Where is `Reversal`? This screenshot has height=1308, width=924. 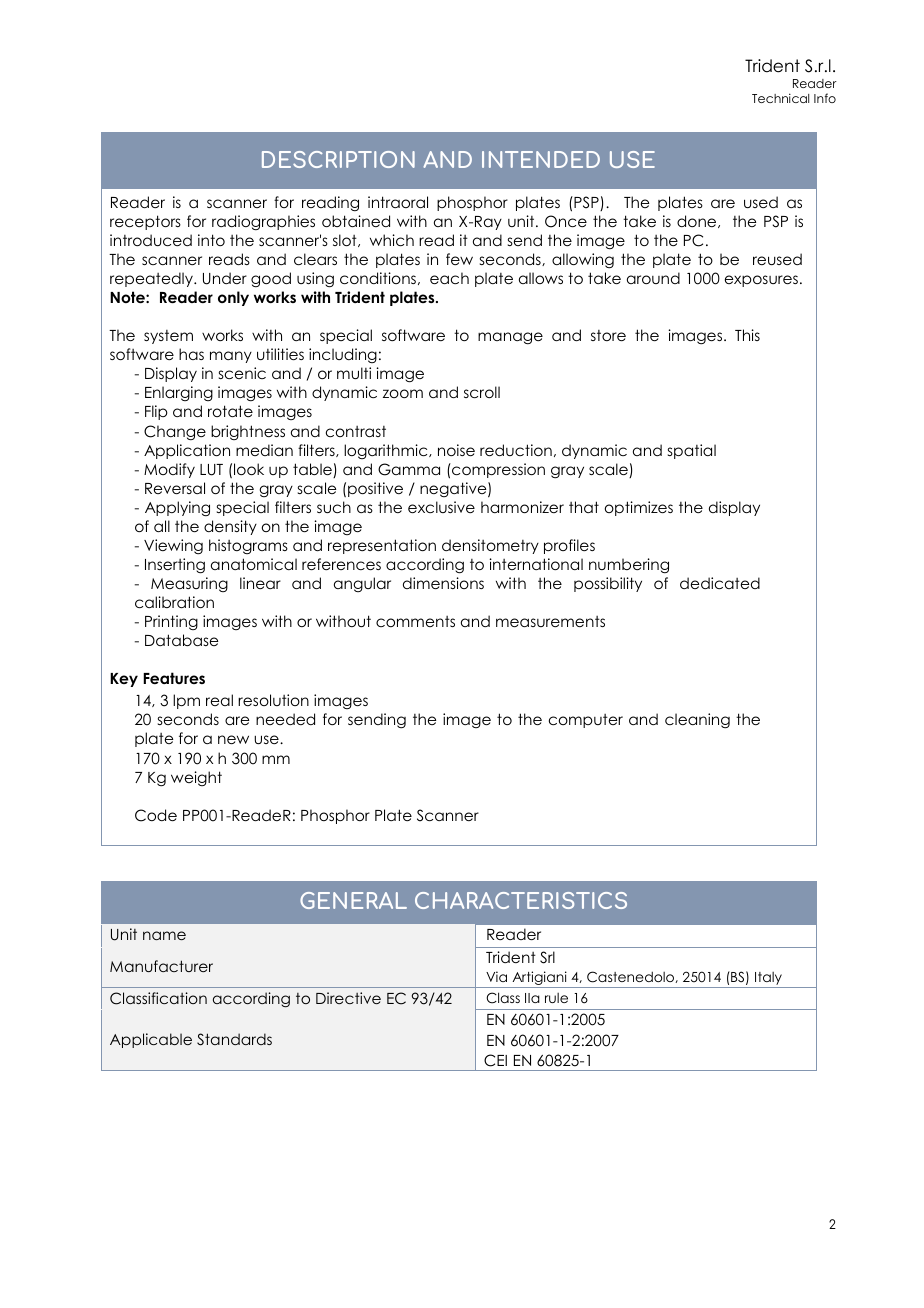 Reversal is located at coordinates (175, 488).
